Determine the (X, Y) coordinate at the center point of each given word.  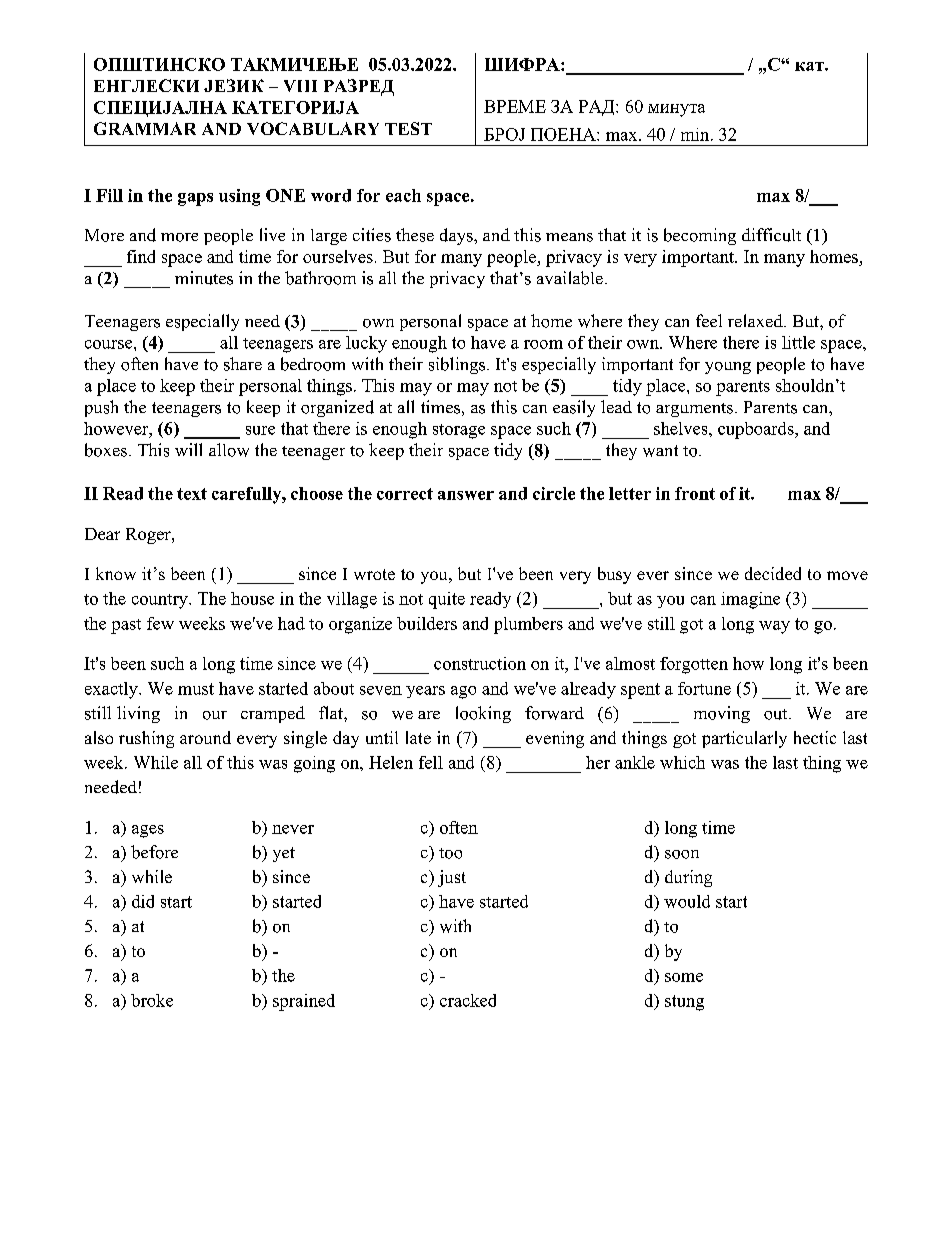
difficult (771, 235)
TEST (408, 128)
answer (466, 495)
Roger (149, 536)
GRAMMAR (145, 128)
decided (773, 573)
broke (152, 1000)
